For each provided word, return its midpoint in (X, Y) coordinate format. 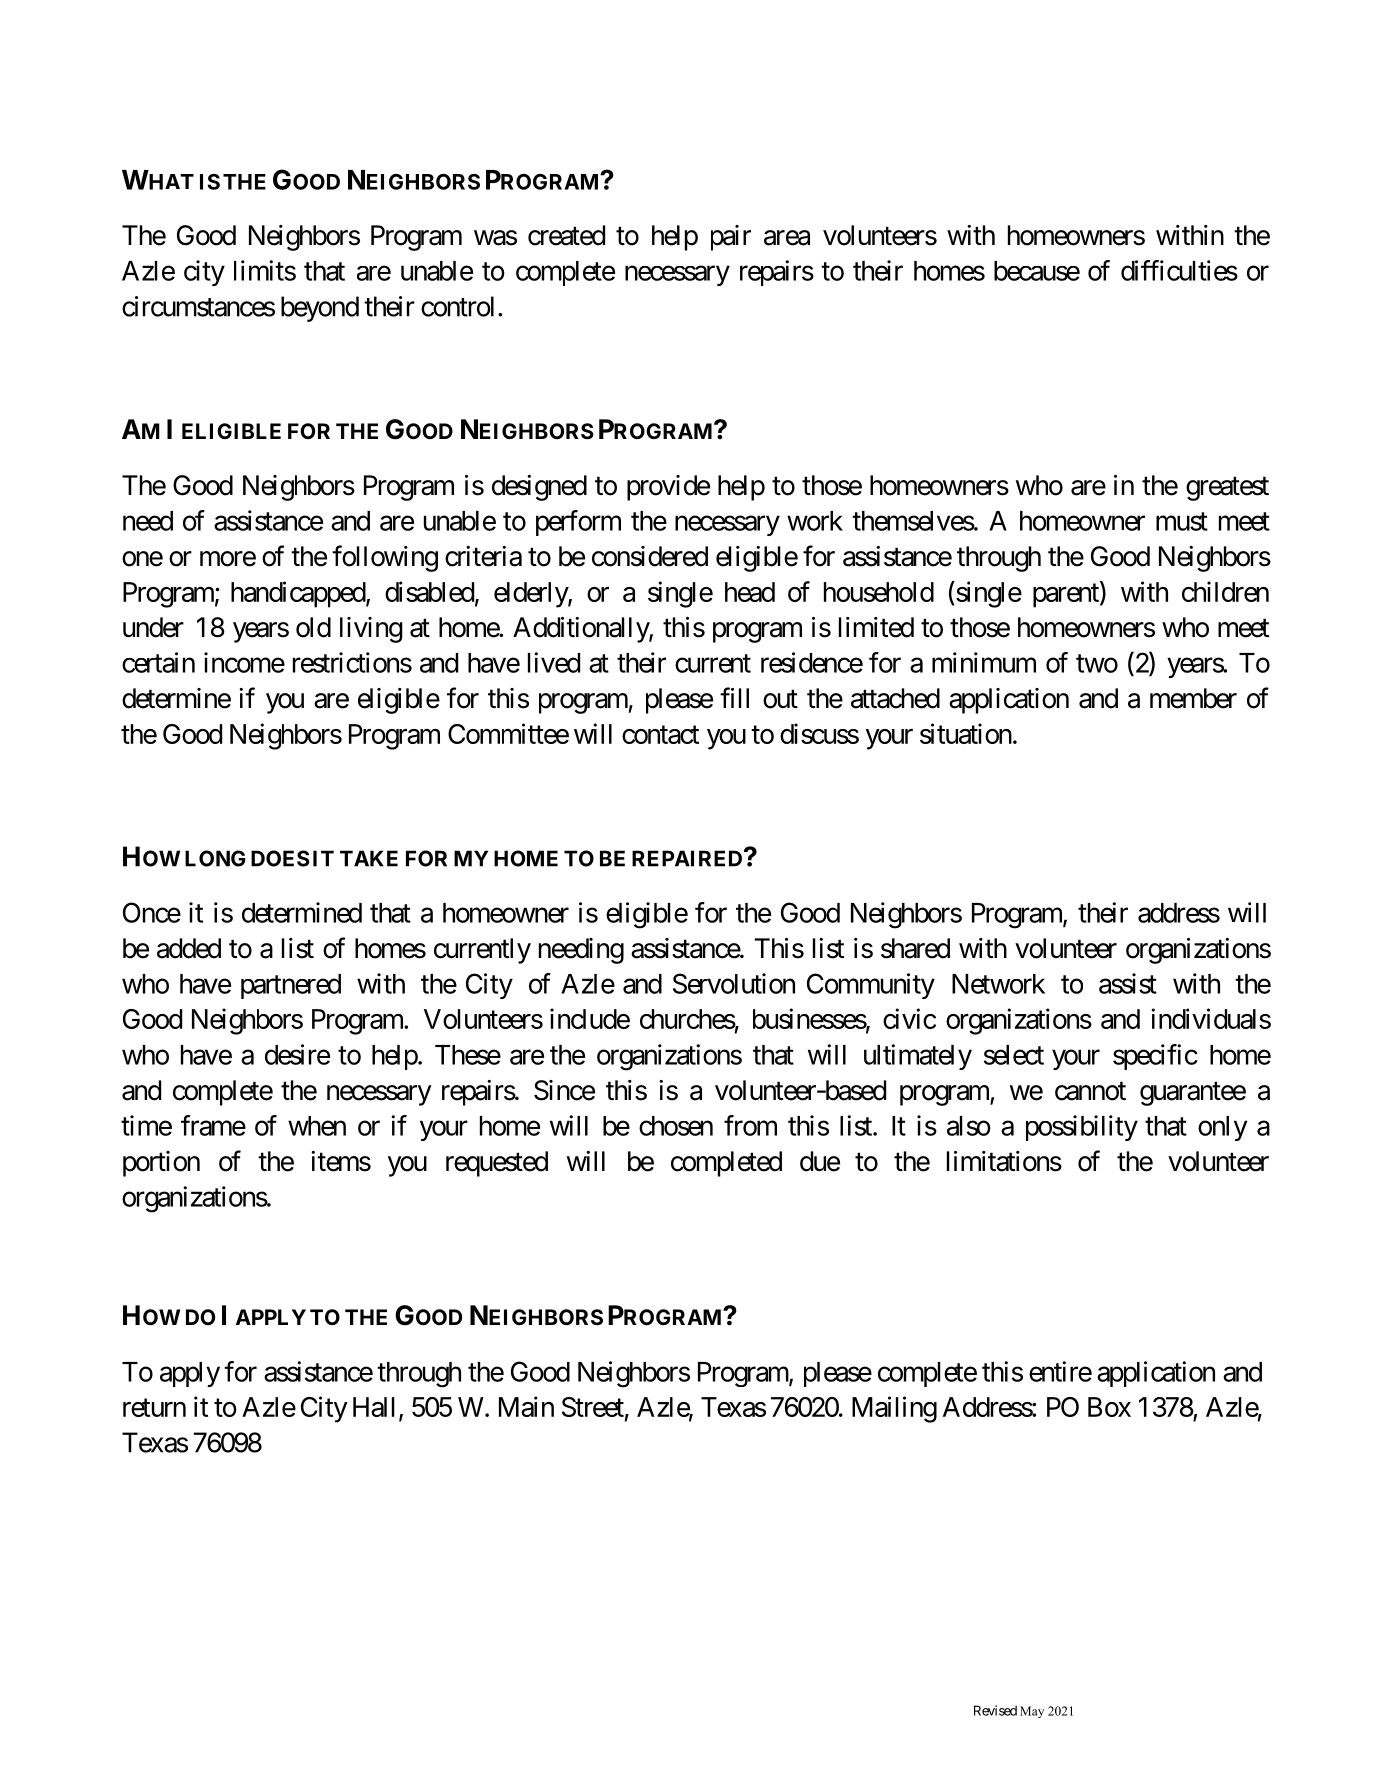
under (153, 627)
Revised (995, 1710)
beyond (320, 309)
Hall (374, 1407)
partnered (291, 986)
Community (871, 986)
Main (526, 1406)
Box (1109, 1407)
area (787, 238)
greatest (1227, 489)
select (1014, 1055)
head (750, 592)
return (154, 1408)
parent (1067, 596)
